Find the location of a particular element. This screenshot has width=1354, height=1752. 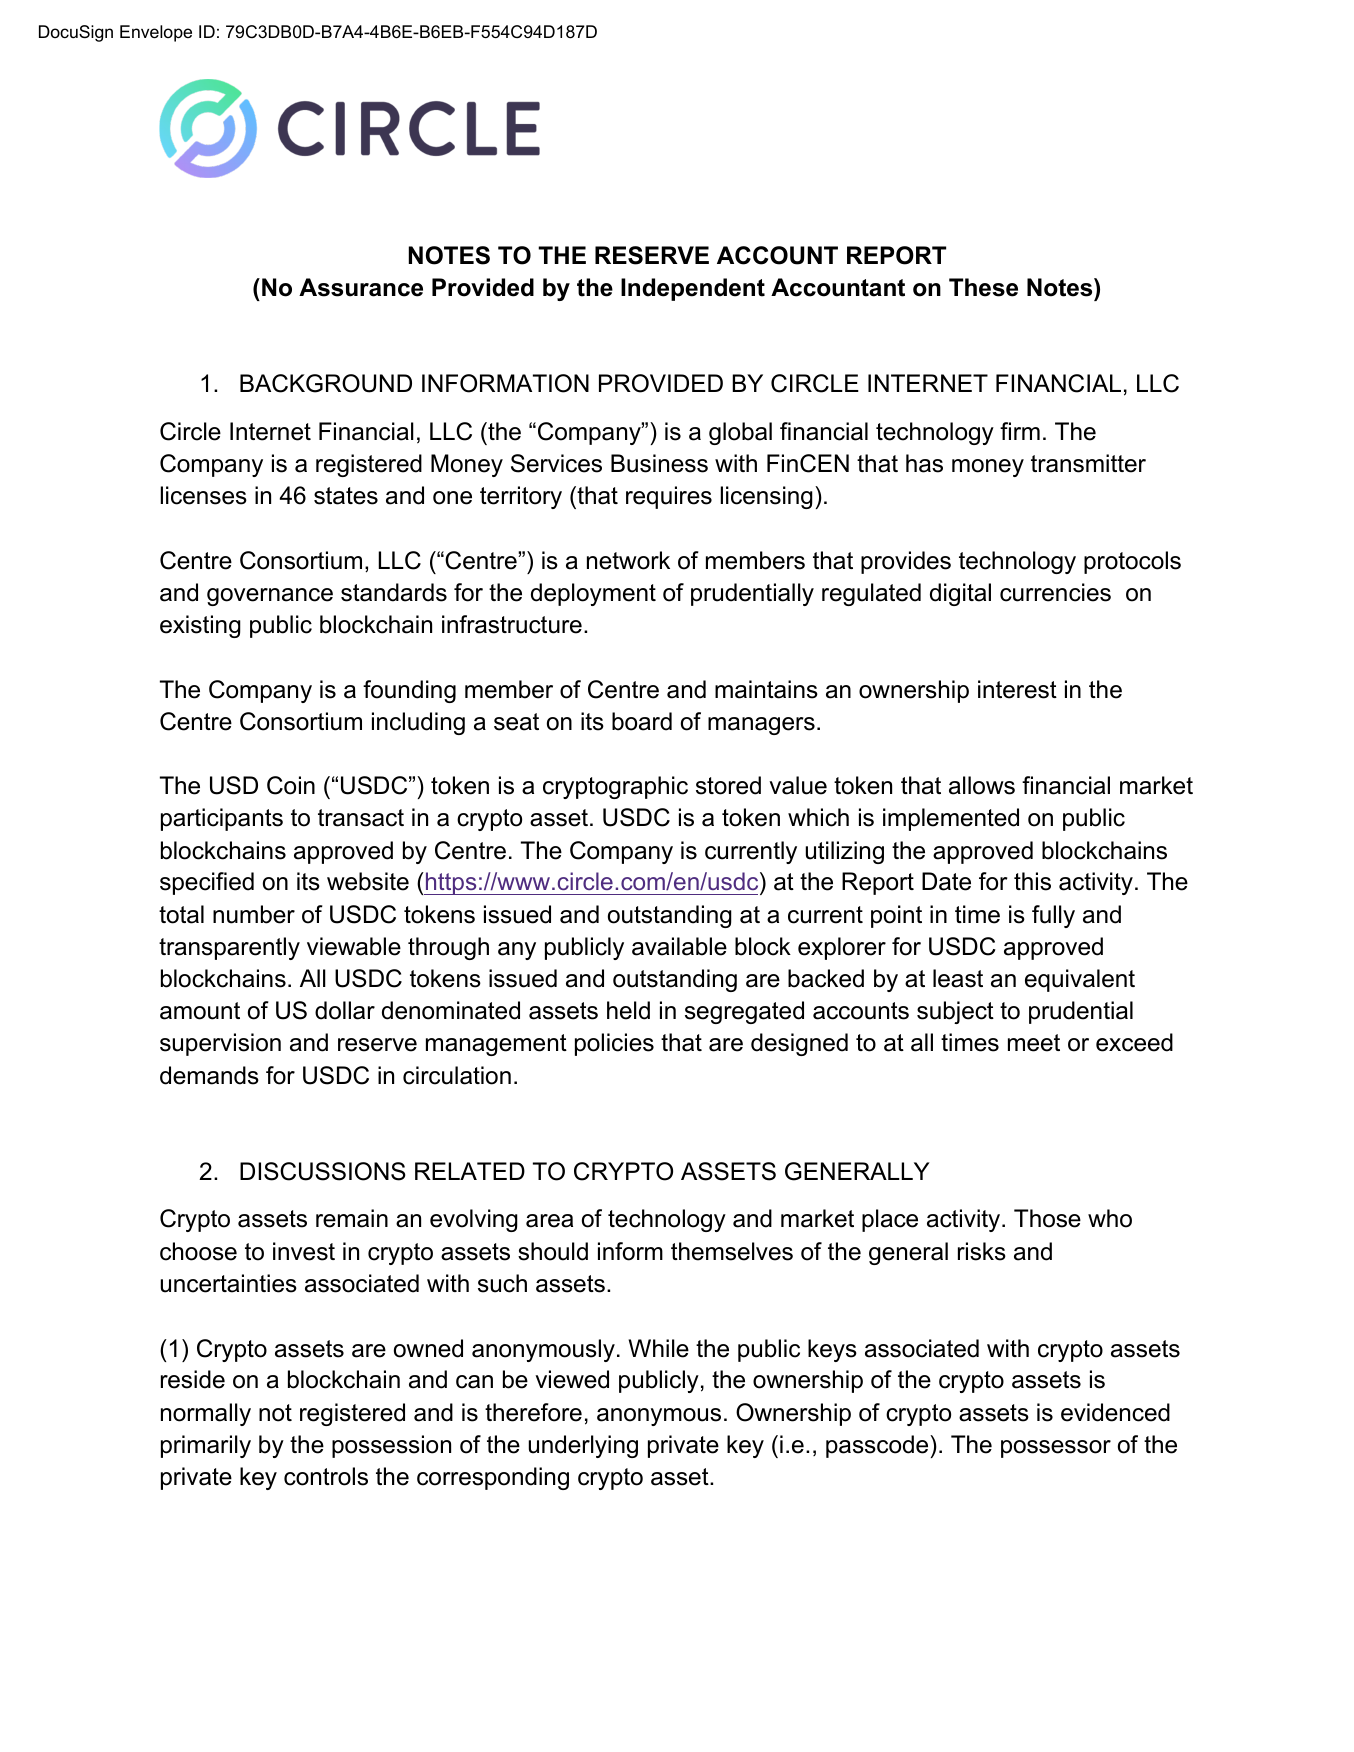

controls is located at coordinates (326, 1476).
